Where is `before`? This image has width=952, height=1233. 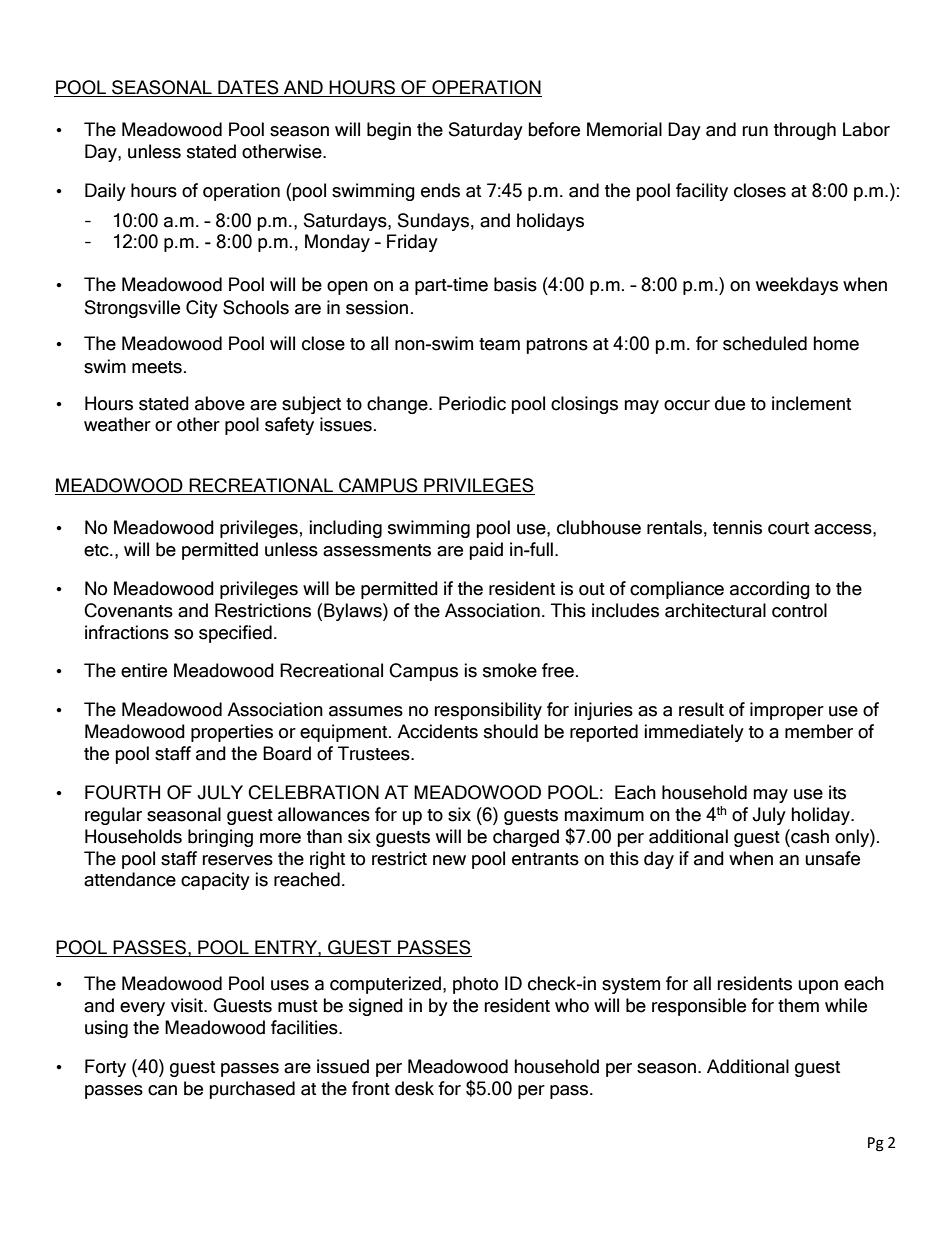
before is located at coordinates (554, 129).
